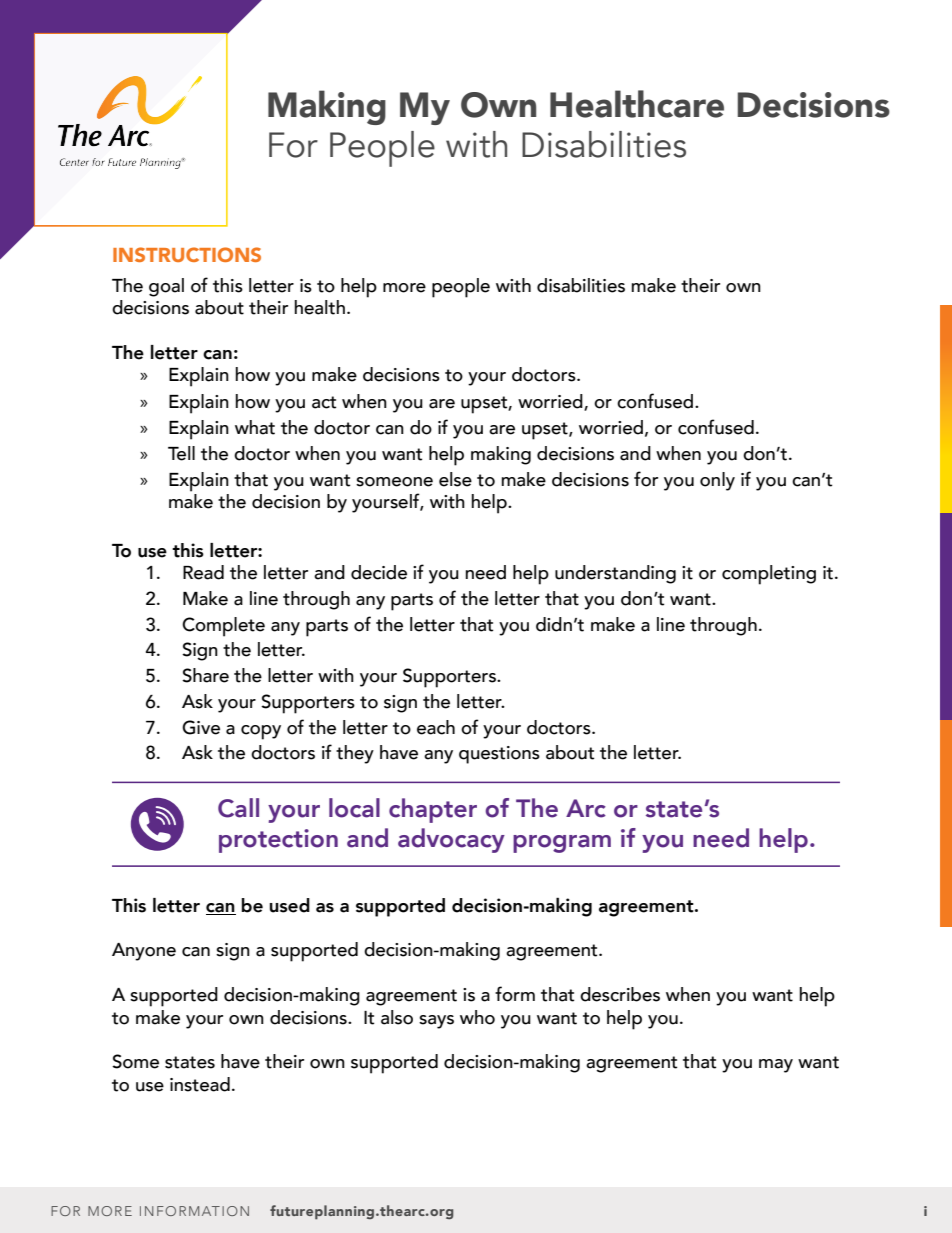 The width and height of the screenshot is (952, 1233). What do you see at coordinates (200, 1084) in the screenshot?
I see `instead` at bounding box center [200, 1084].
